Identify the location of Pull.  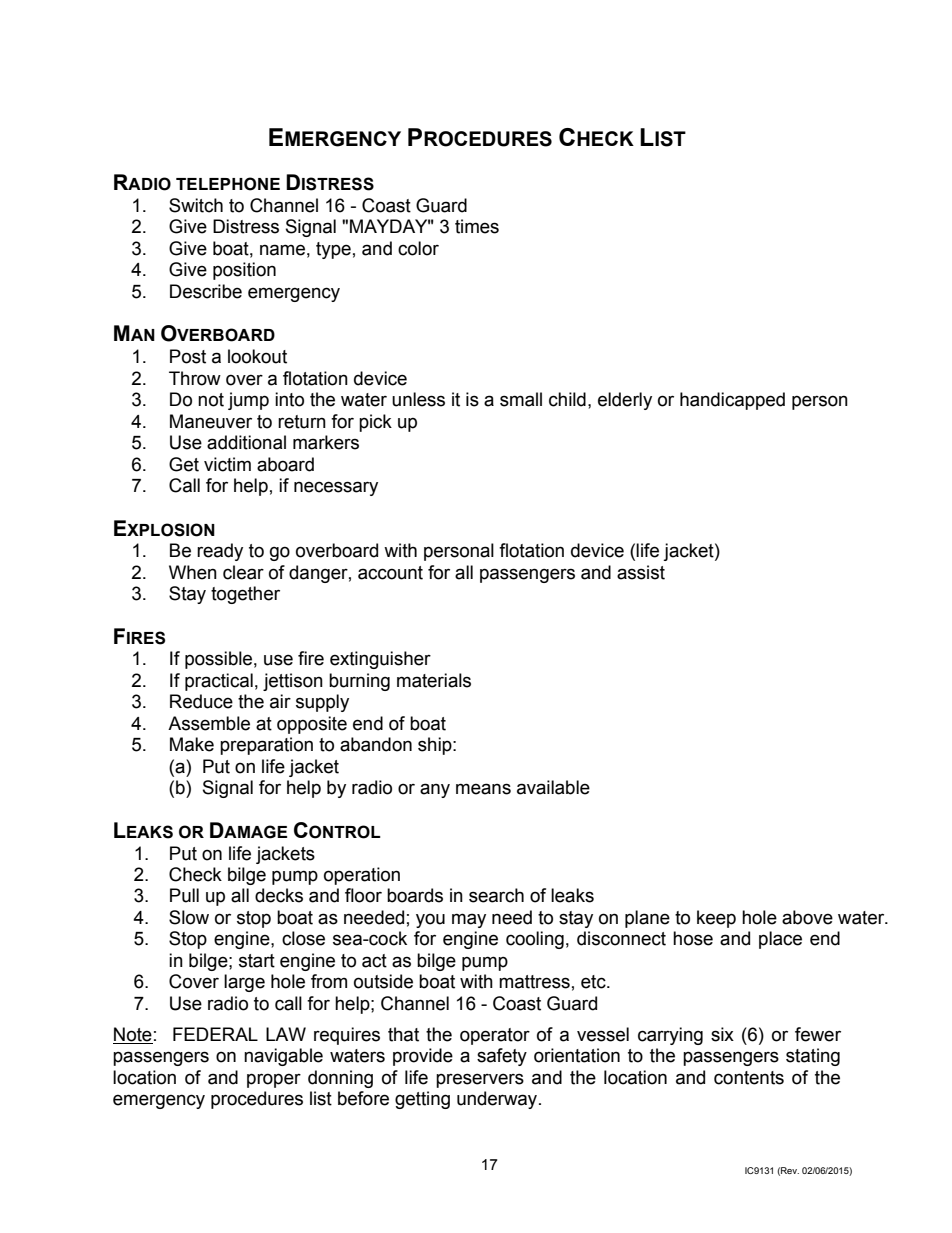
(184, 895).
